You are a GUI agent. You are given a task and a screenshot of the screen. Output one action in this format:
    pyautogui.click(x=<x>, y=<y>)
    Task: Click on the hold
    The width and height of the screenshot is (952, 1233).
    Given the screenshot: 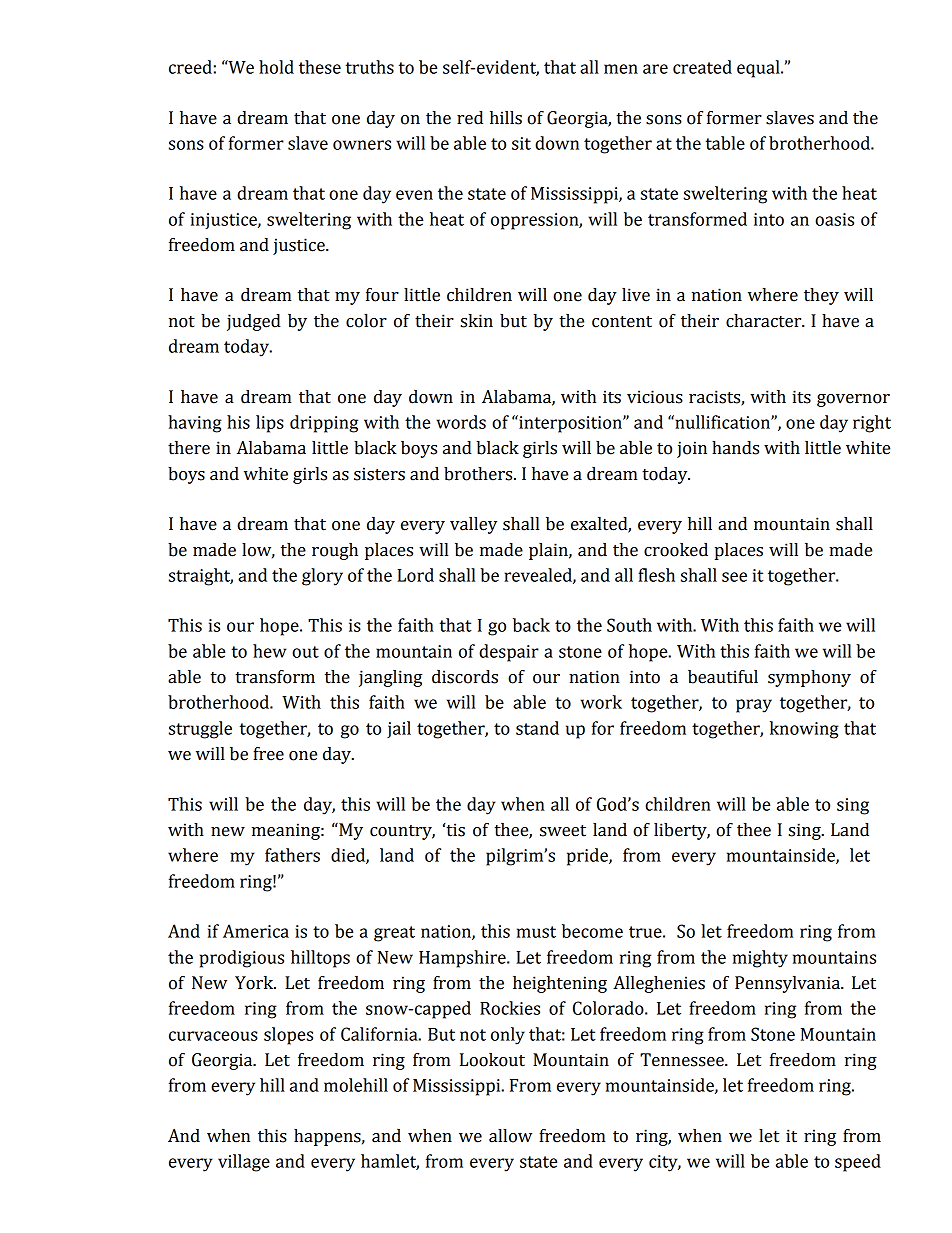 What is the action you would take?
    pyautogui.click(x=276, y=67)
